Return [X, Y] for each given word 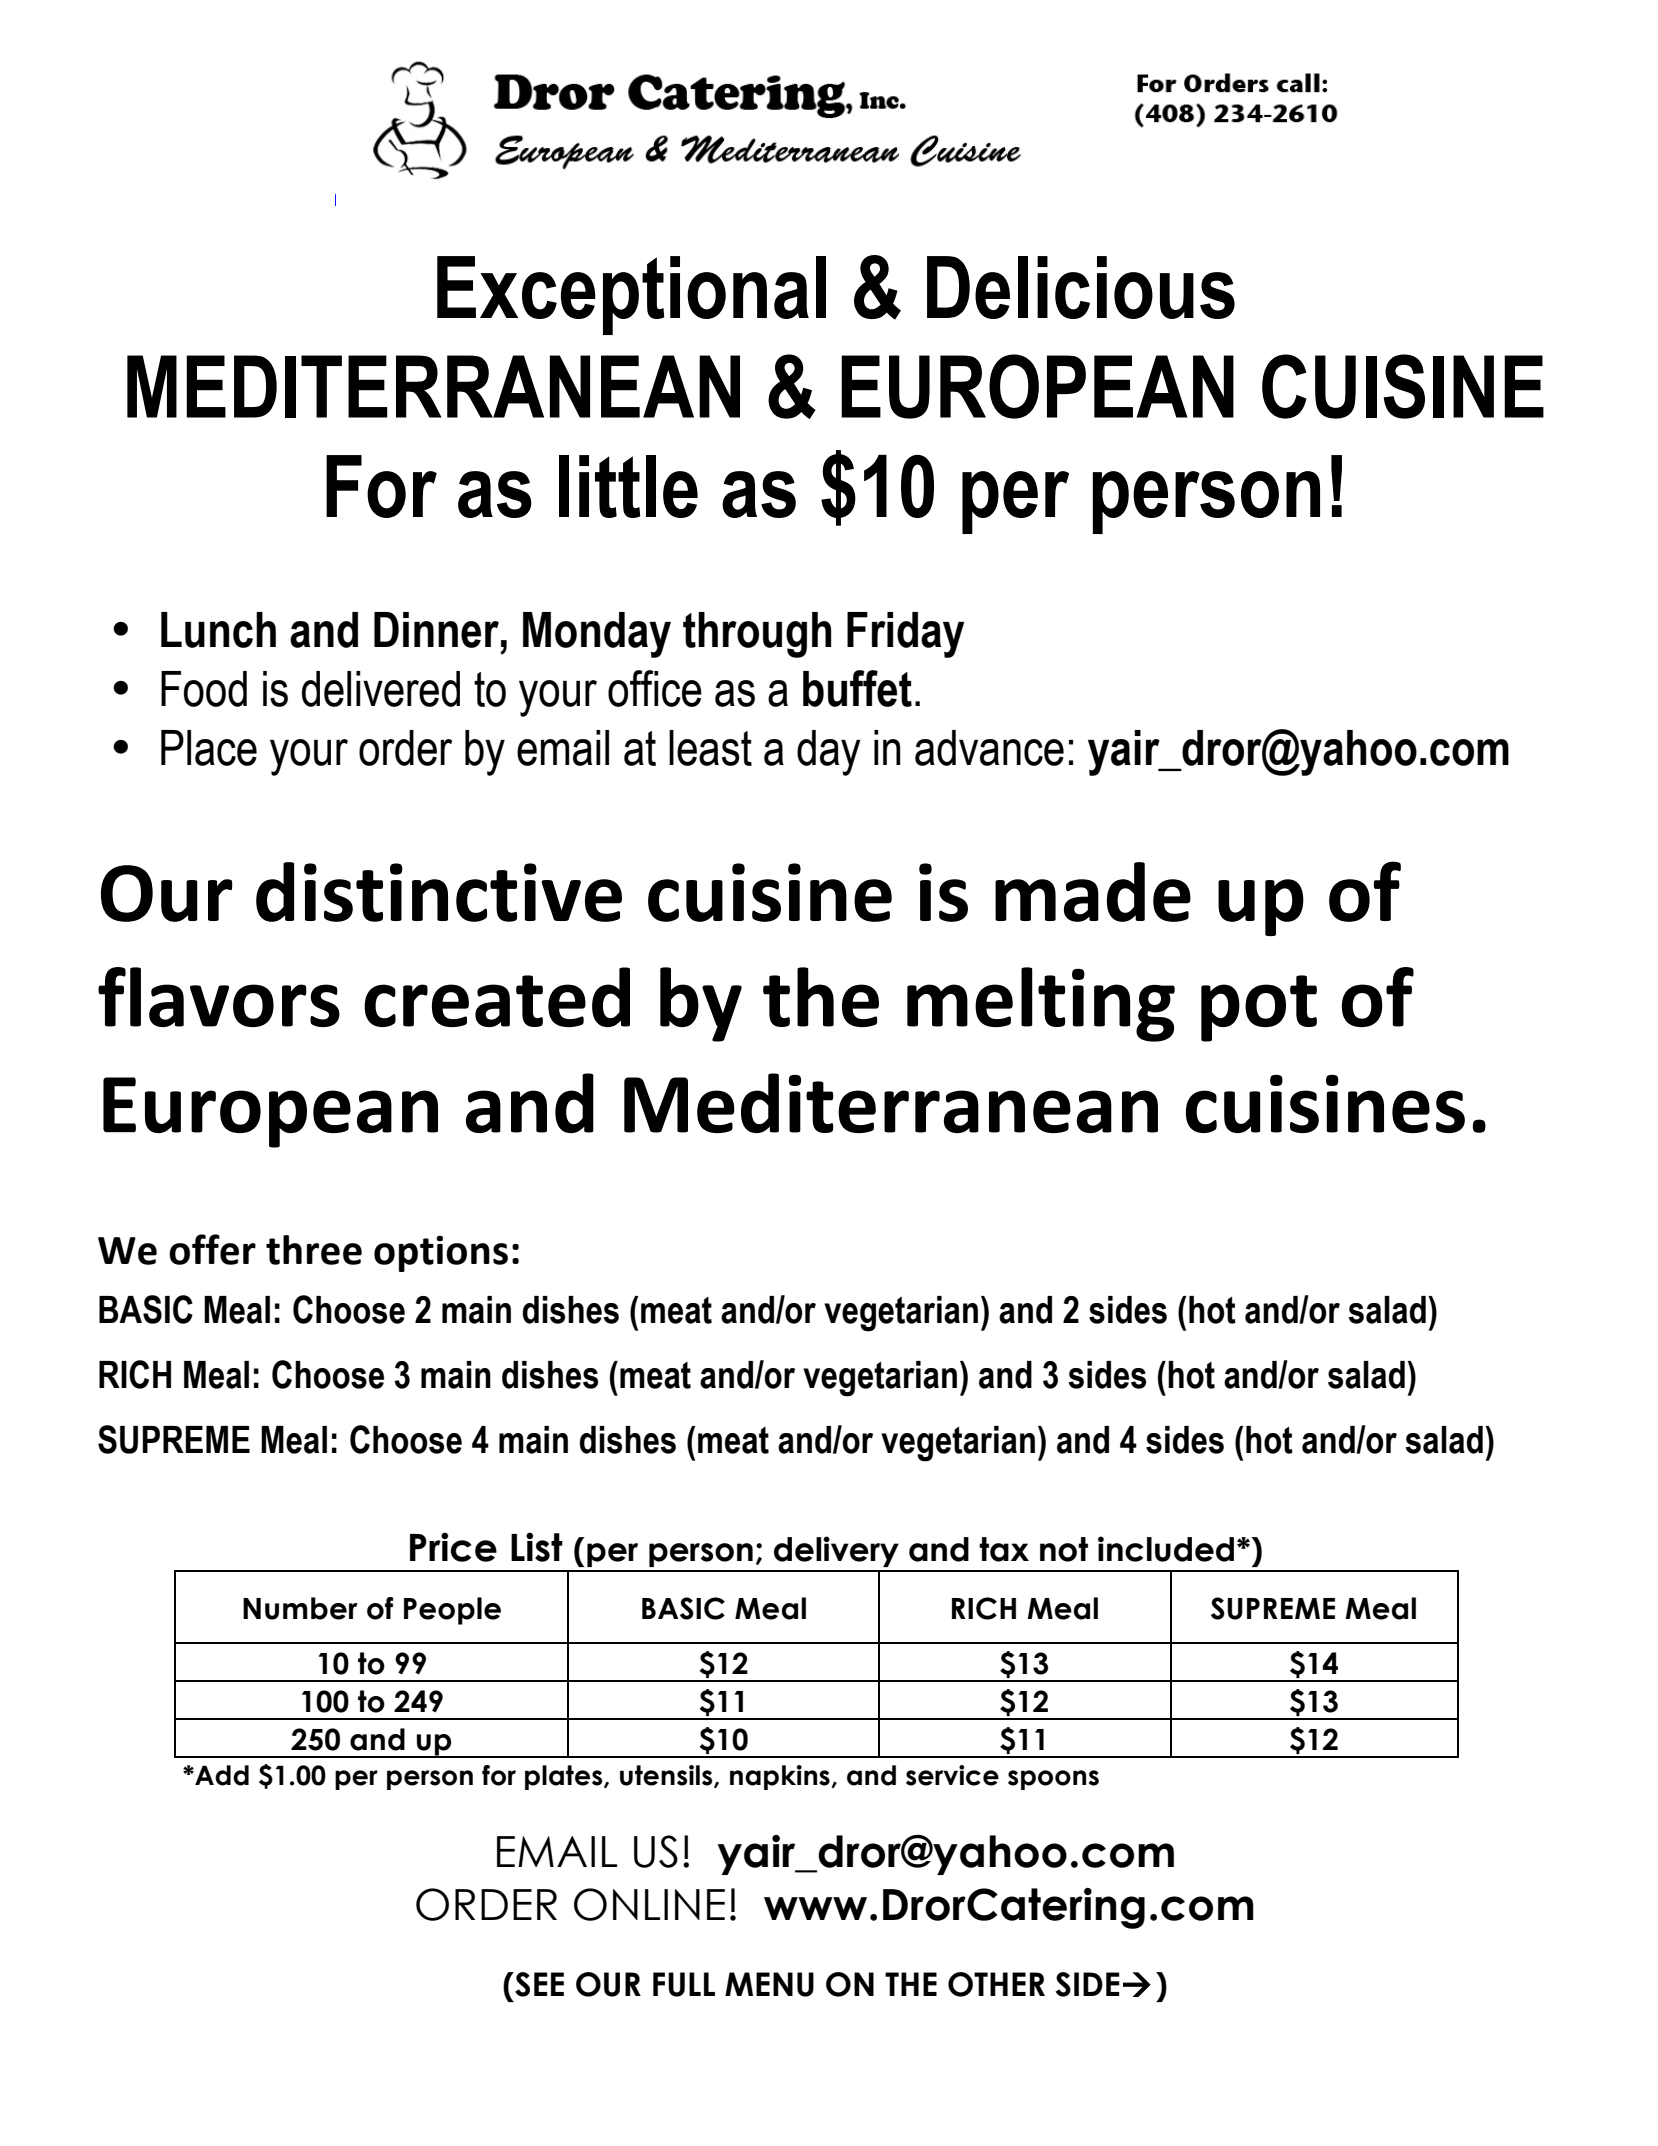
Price [453, 1547]
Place [209, 748]
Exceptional [631, 295]
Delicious [1081, 287]
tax [1004, 1549]
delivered [381, 689]
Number [300, 1608]
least [710, 748]
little [628, 486]
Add [221, 1775]
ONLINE [649, 1904]
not [1064, 1549]
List [537, 1547]
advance [989, 748]
